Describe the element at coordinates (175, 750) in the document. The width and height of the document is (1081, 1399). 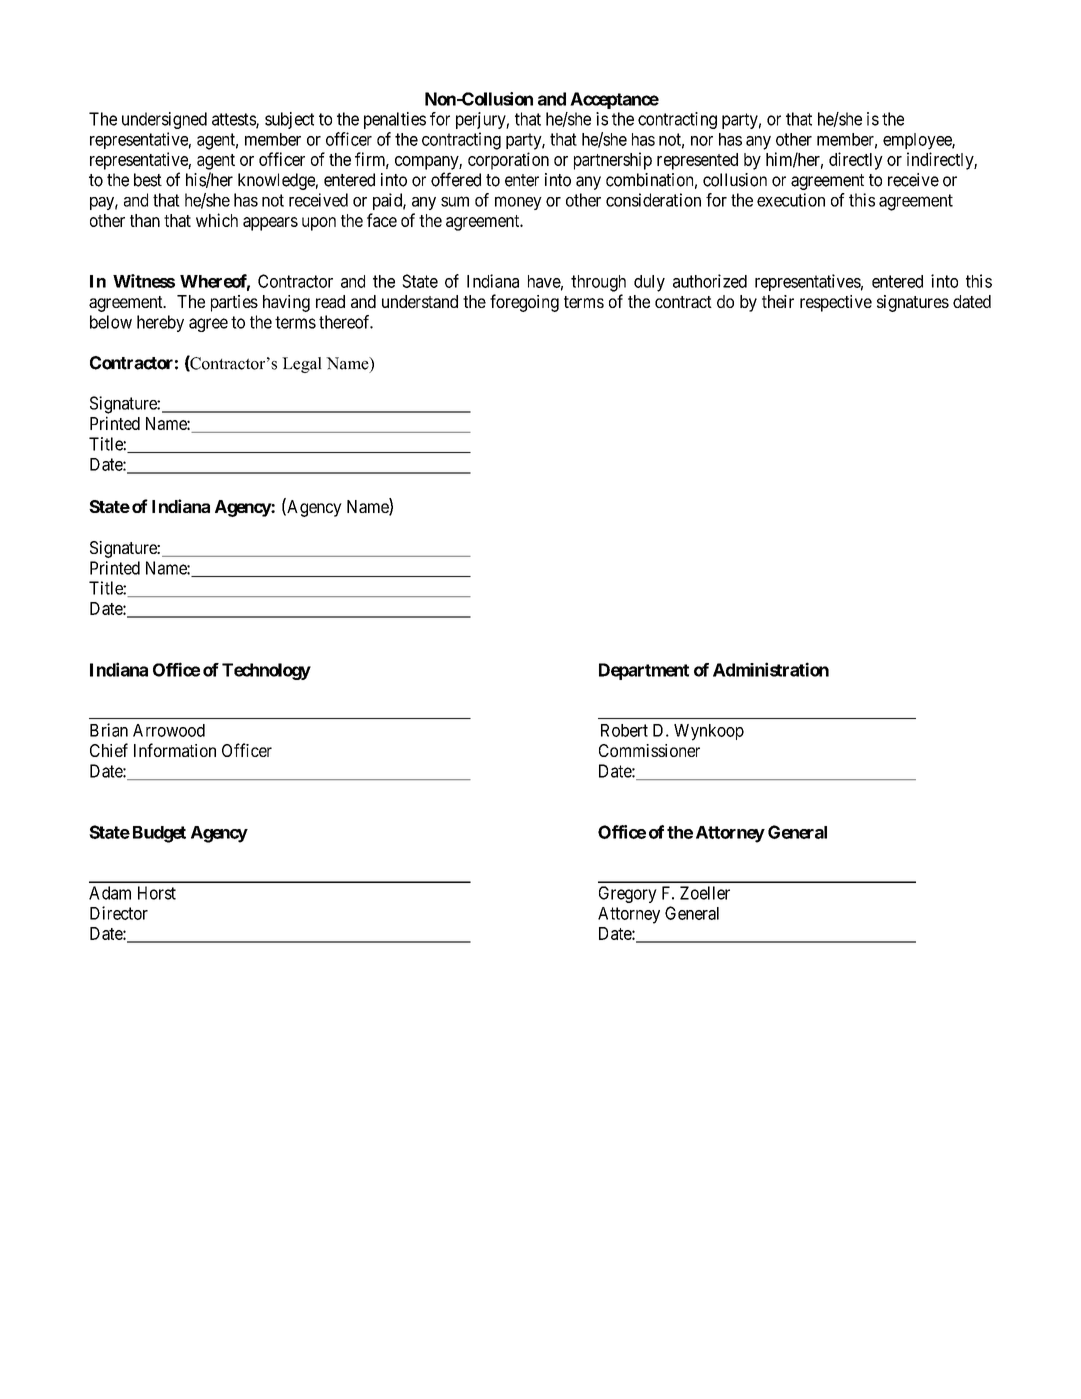
I see `Information` at that location.
